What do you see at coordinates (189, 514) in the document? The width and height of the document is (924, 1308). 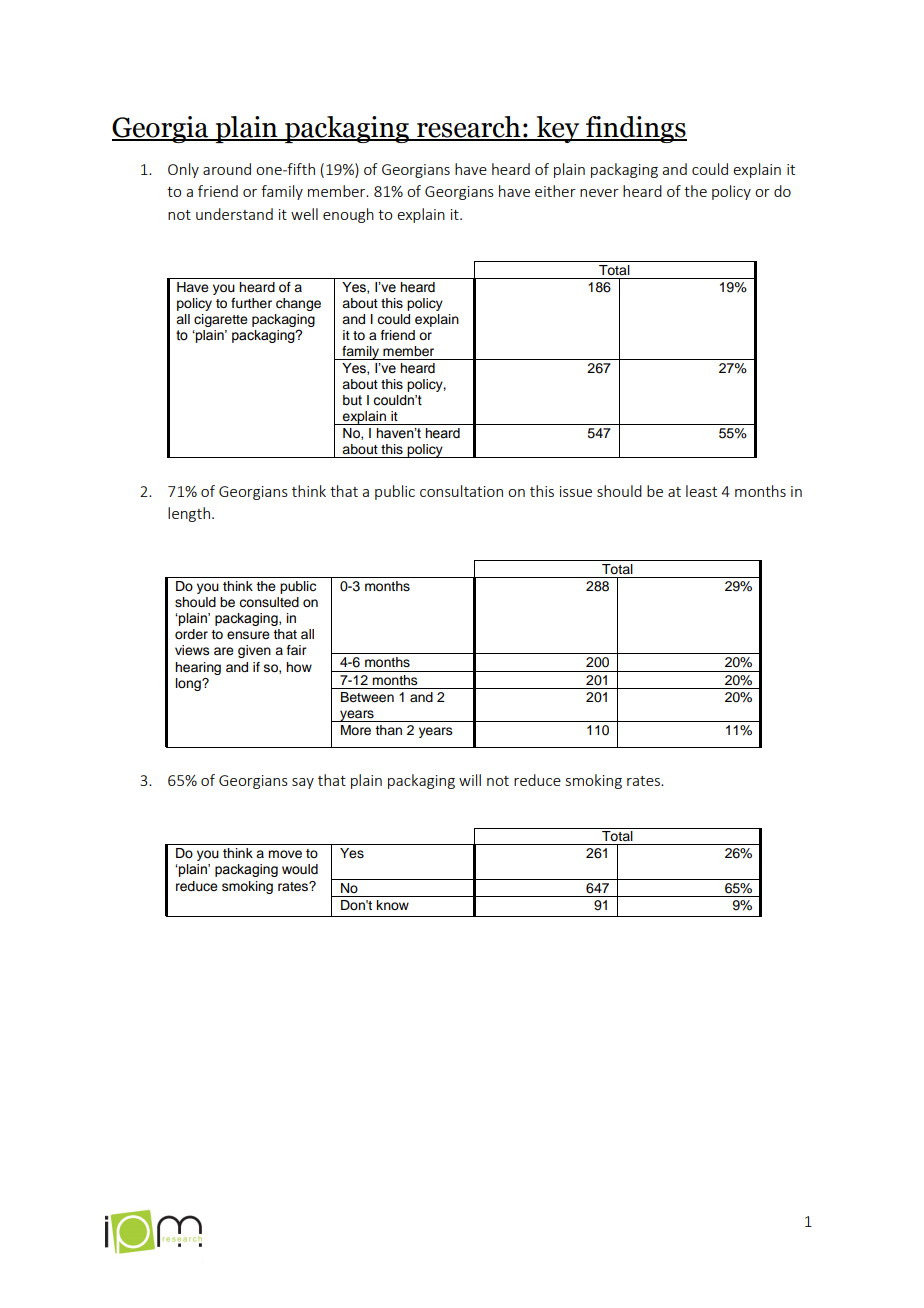 I see `length` at bounding box center [189, 514].
